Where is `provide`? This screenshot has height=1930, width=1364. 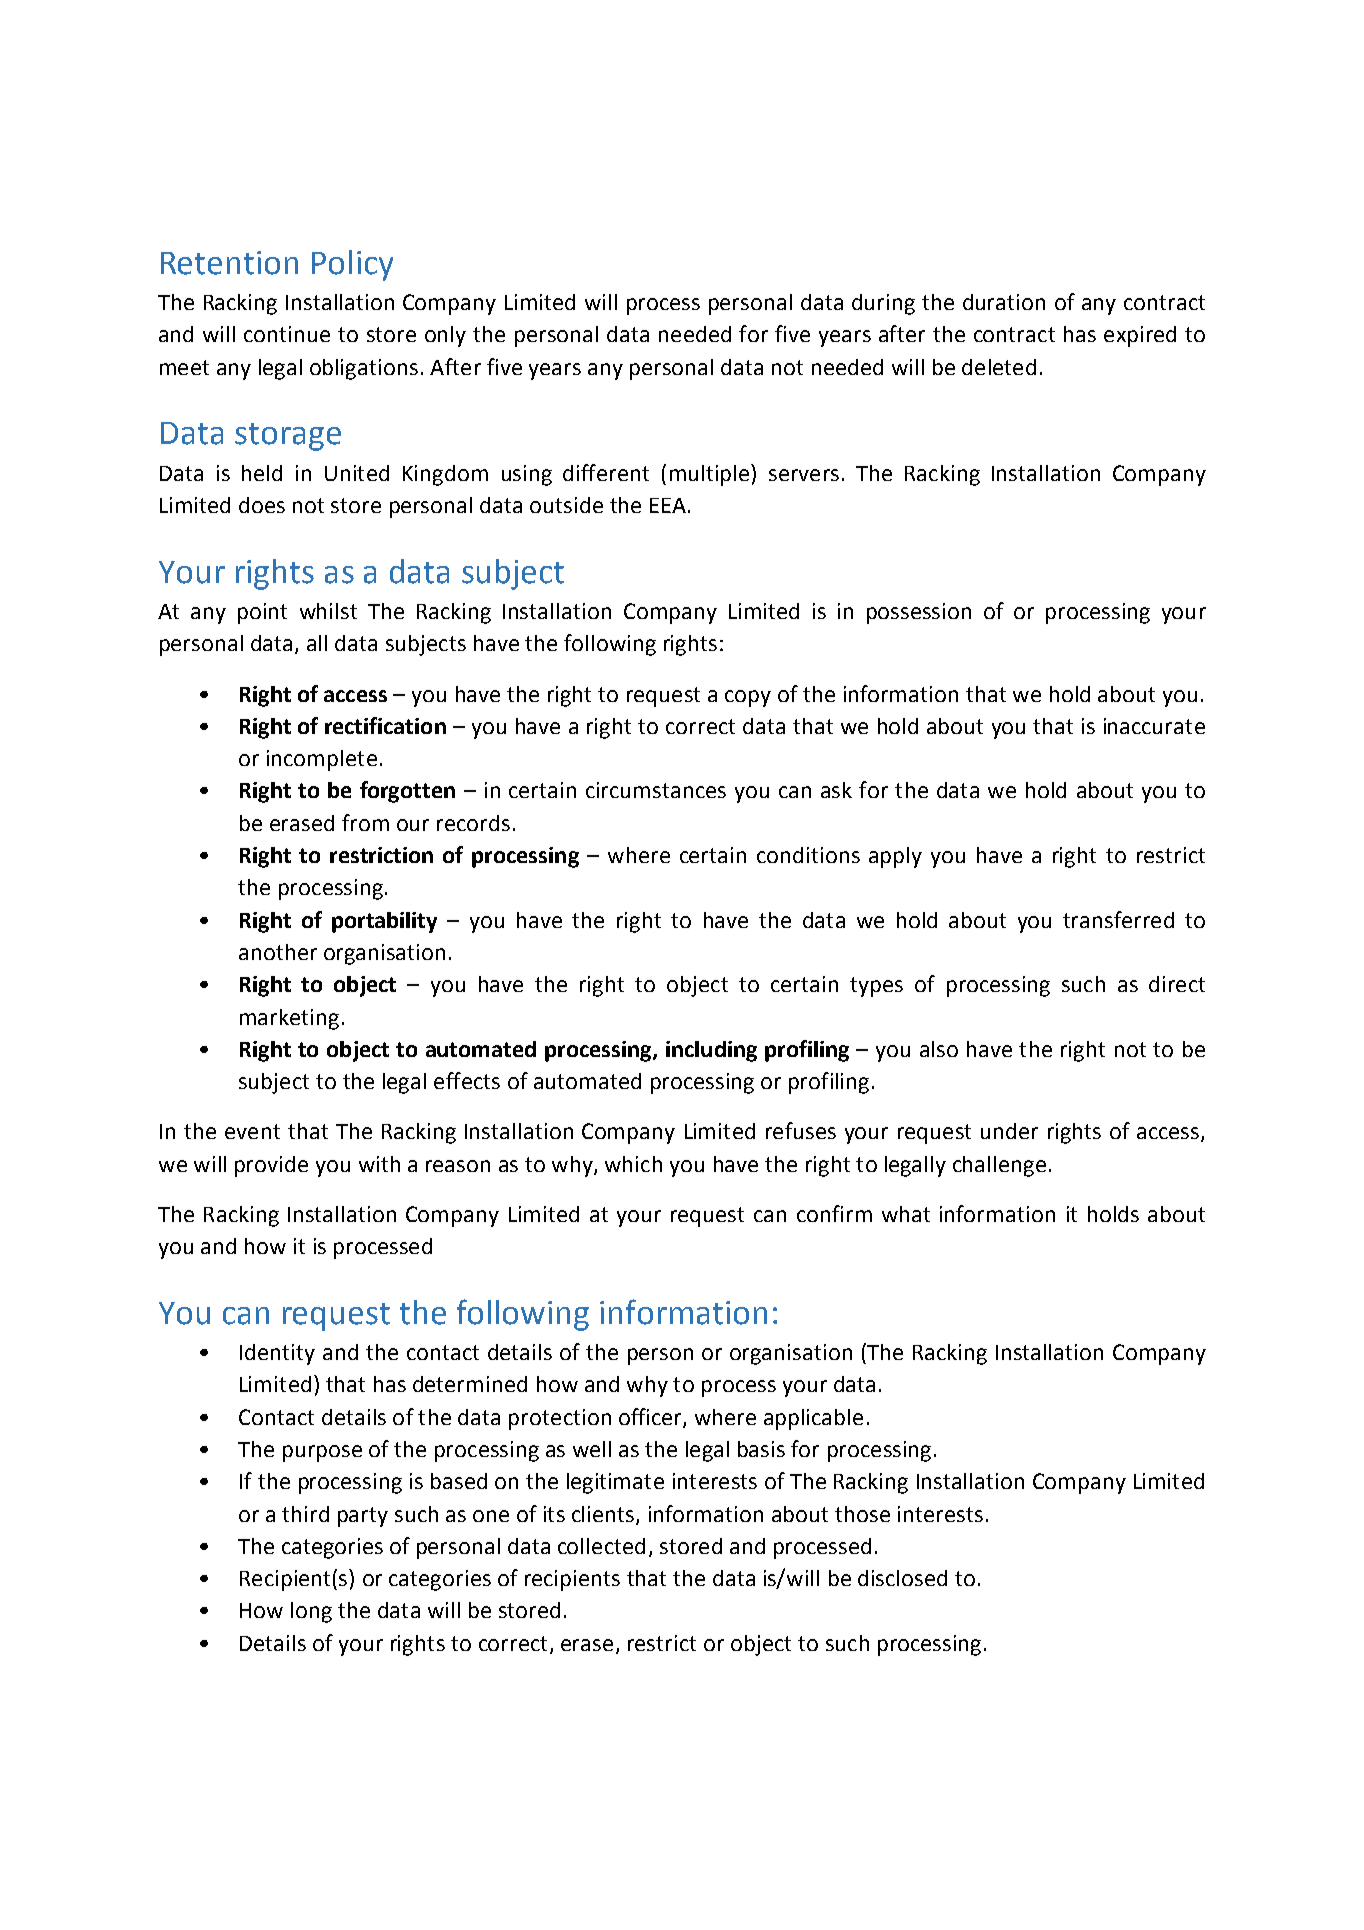
provide is located at coordinates (271, 1166).
